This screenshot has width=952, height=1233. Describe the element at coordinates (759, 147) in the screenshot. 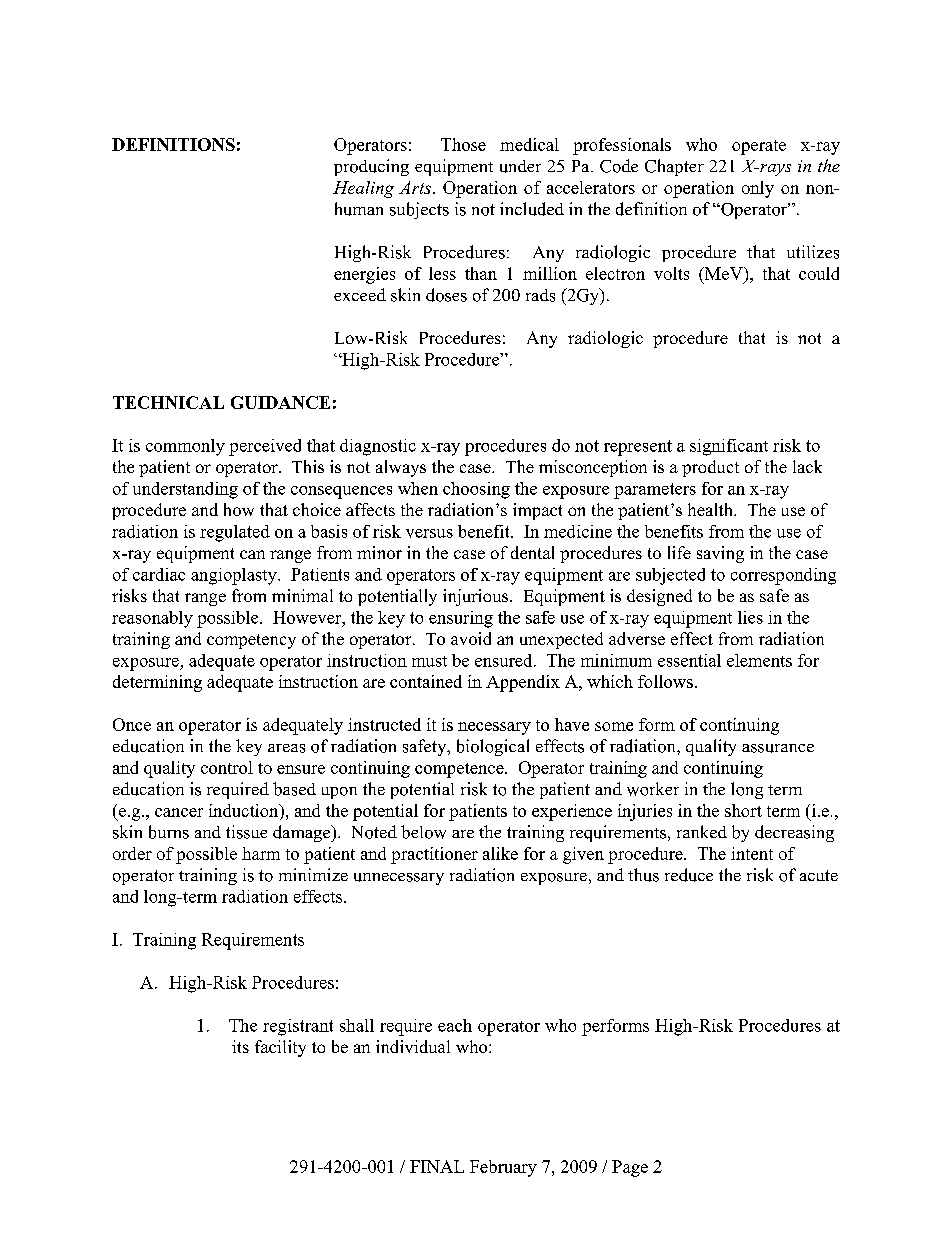

I see `operate` at that location.
